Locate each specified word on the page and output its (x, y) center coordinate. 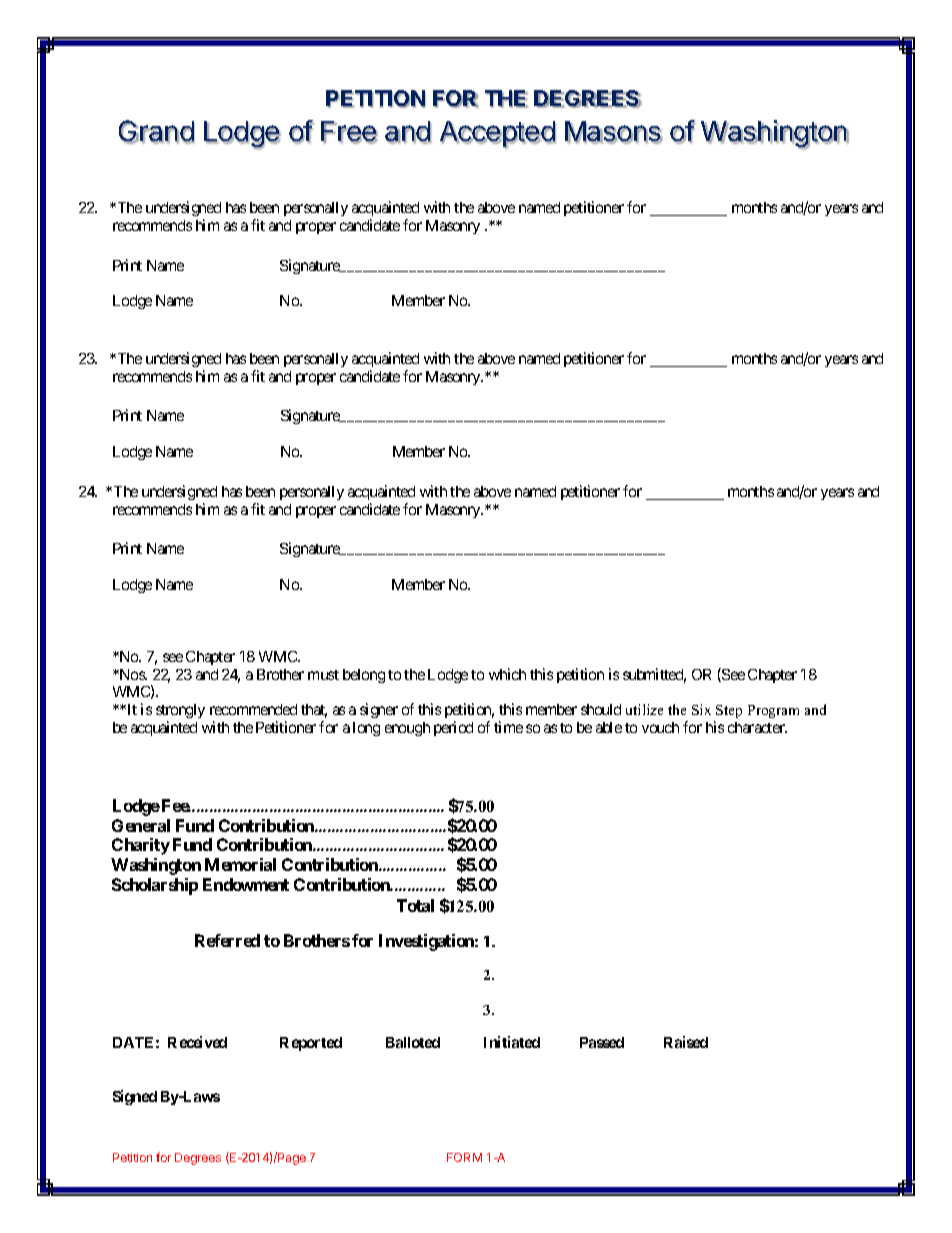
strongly (180, 713)
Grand (157, 132)
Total (415, 905)
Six (701, 709)
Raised (686, 1042)
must (323, 675)
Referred (227, 940)
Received (197, 1042)
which (507, 674)
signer (379, 710)
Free (349, 132)
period (453, 728)
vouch (660, 727)
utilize (644, 709)
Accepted (498, 135)
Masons (614, 132)
